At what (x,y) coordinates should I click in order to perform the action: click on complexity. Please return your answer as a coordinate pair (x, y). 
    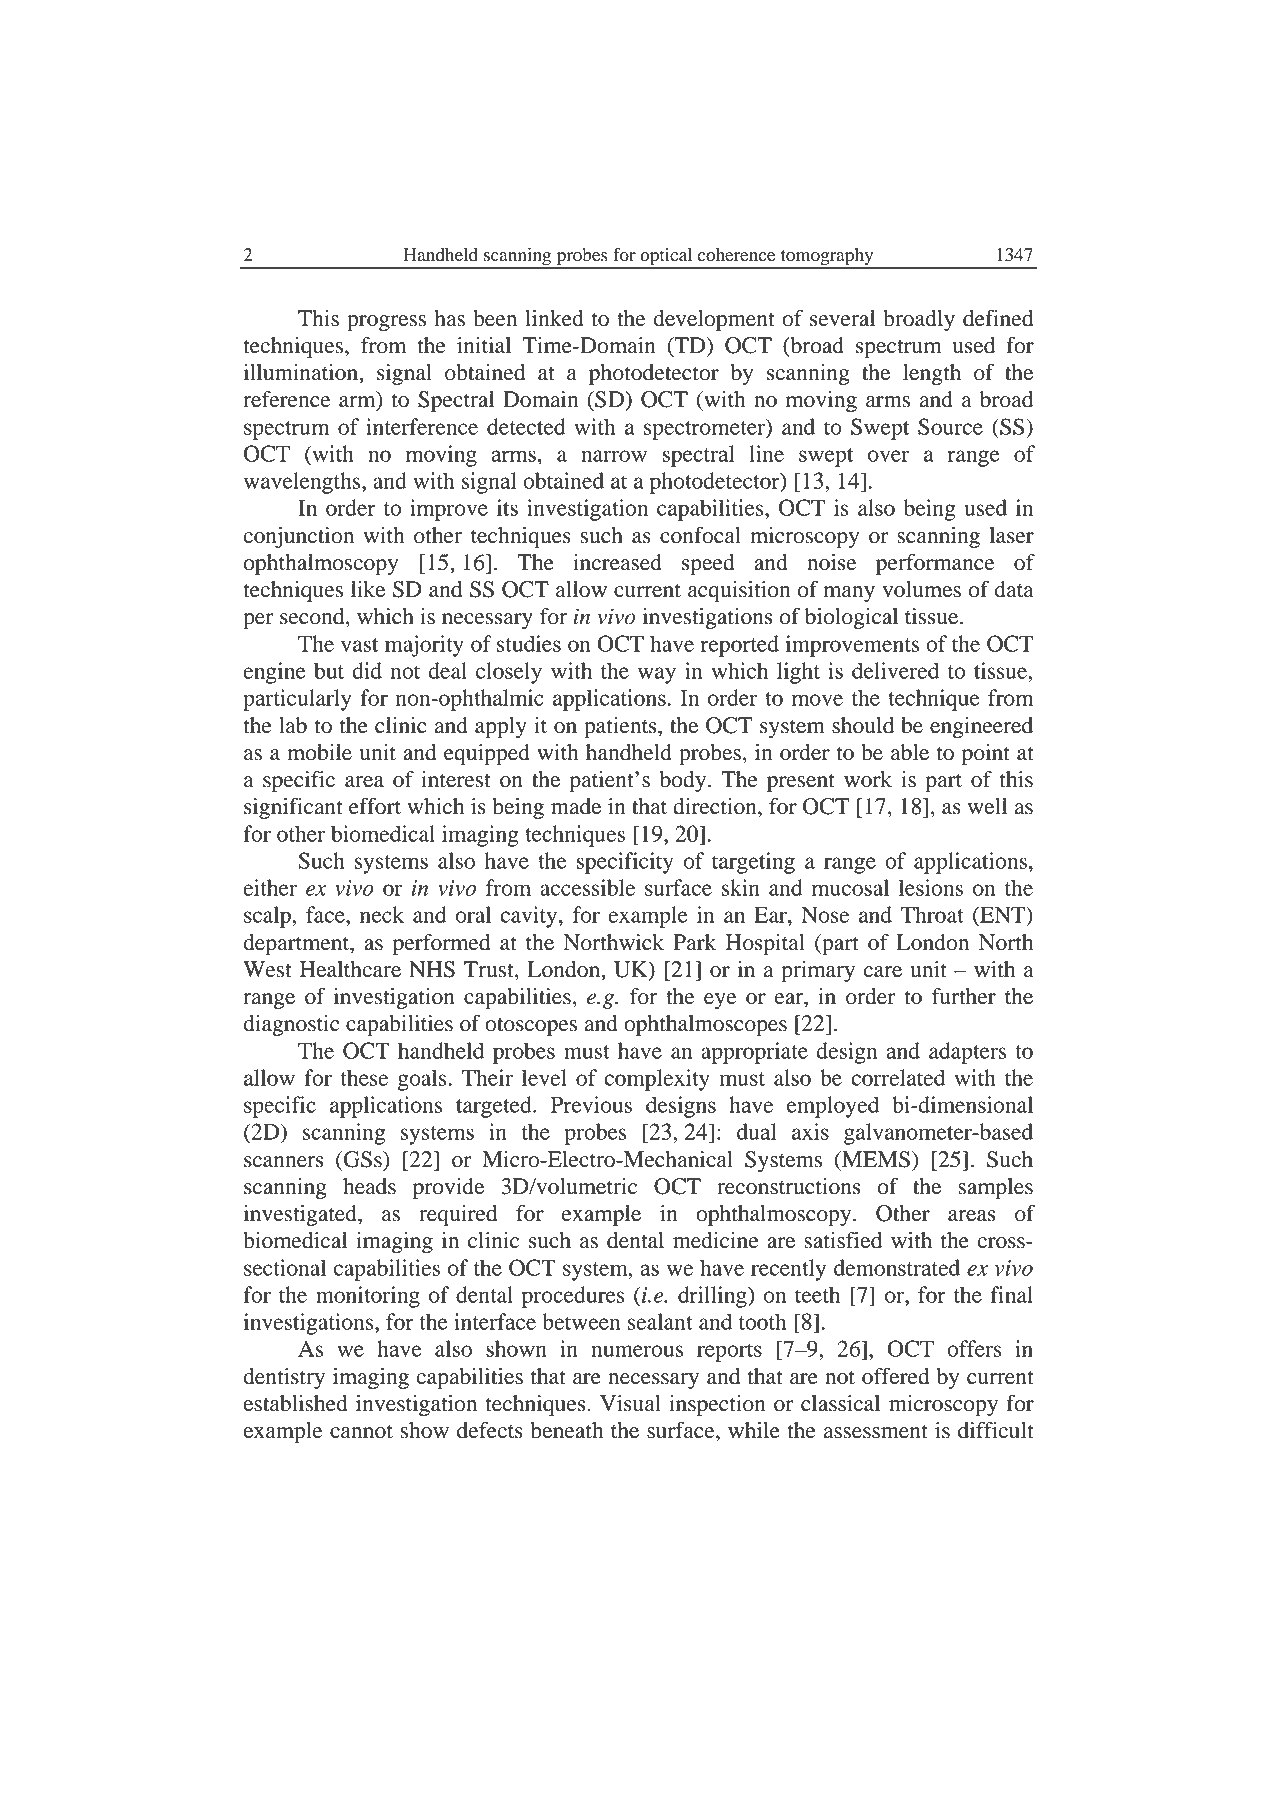
    Looking at the image, I should click on (657, 1080).
